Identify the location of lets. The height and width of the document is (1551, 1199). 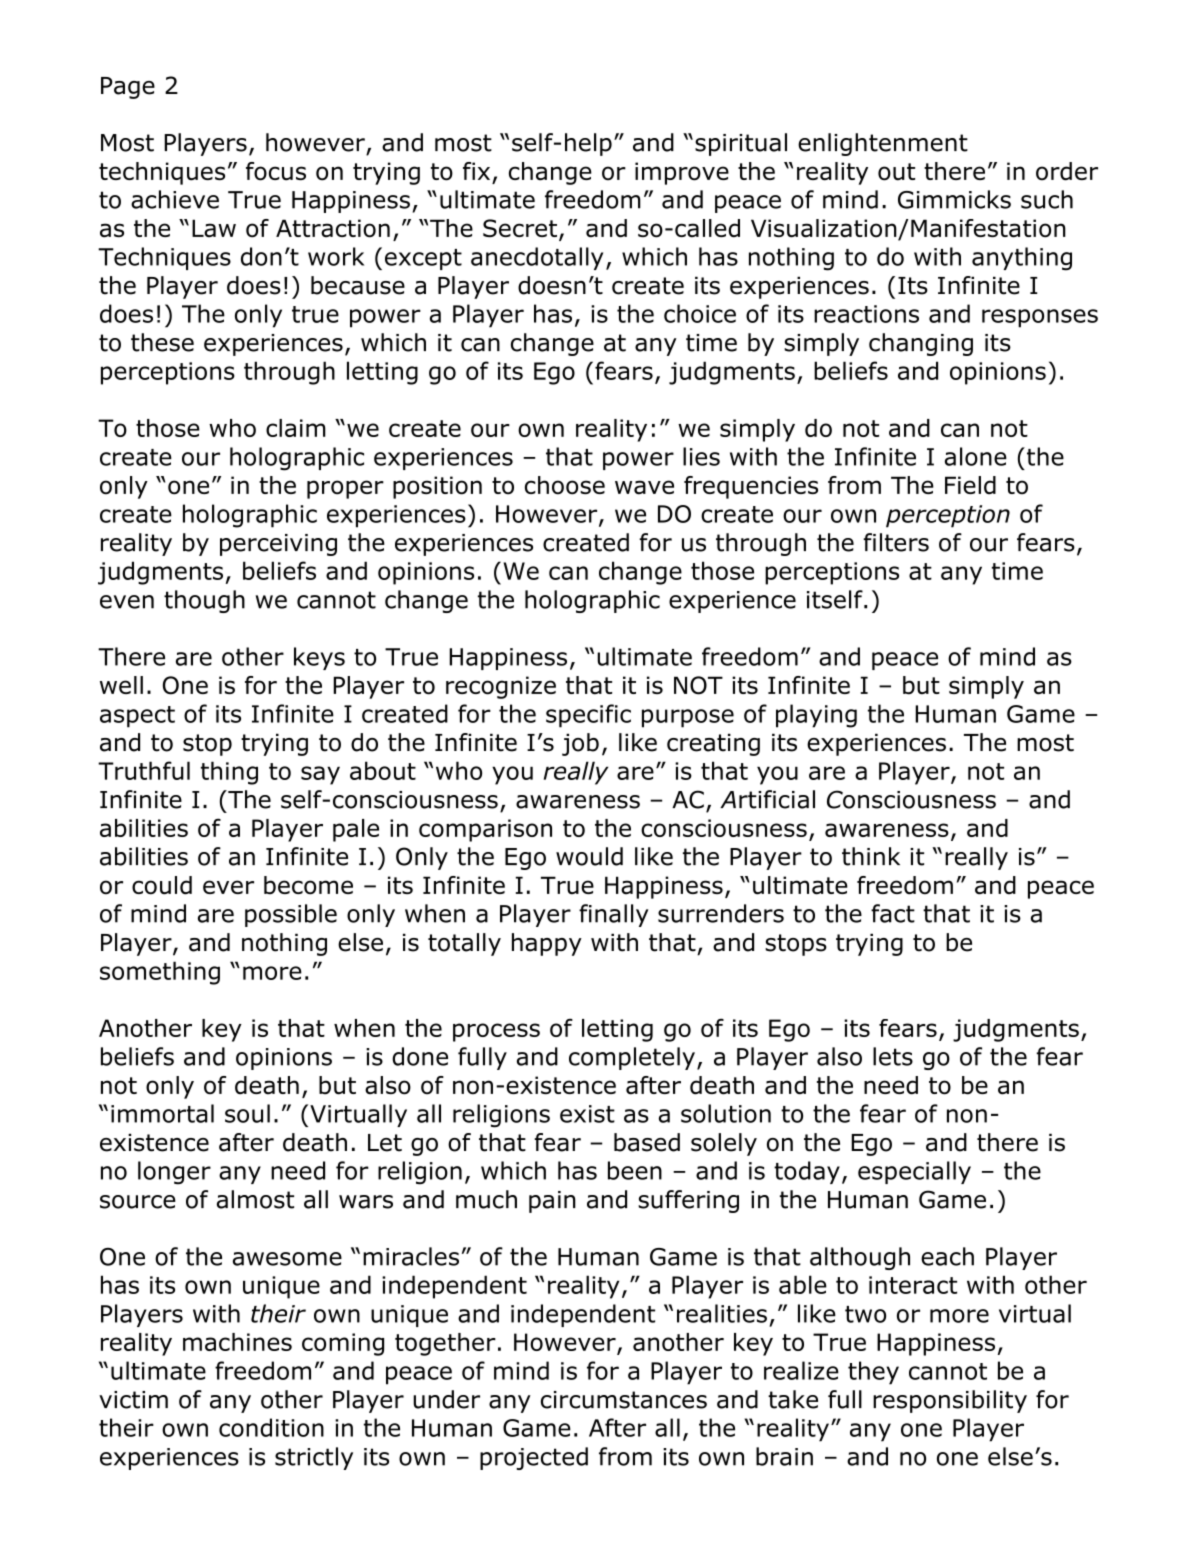
(893, 1056).
